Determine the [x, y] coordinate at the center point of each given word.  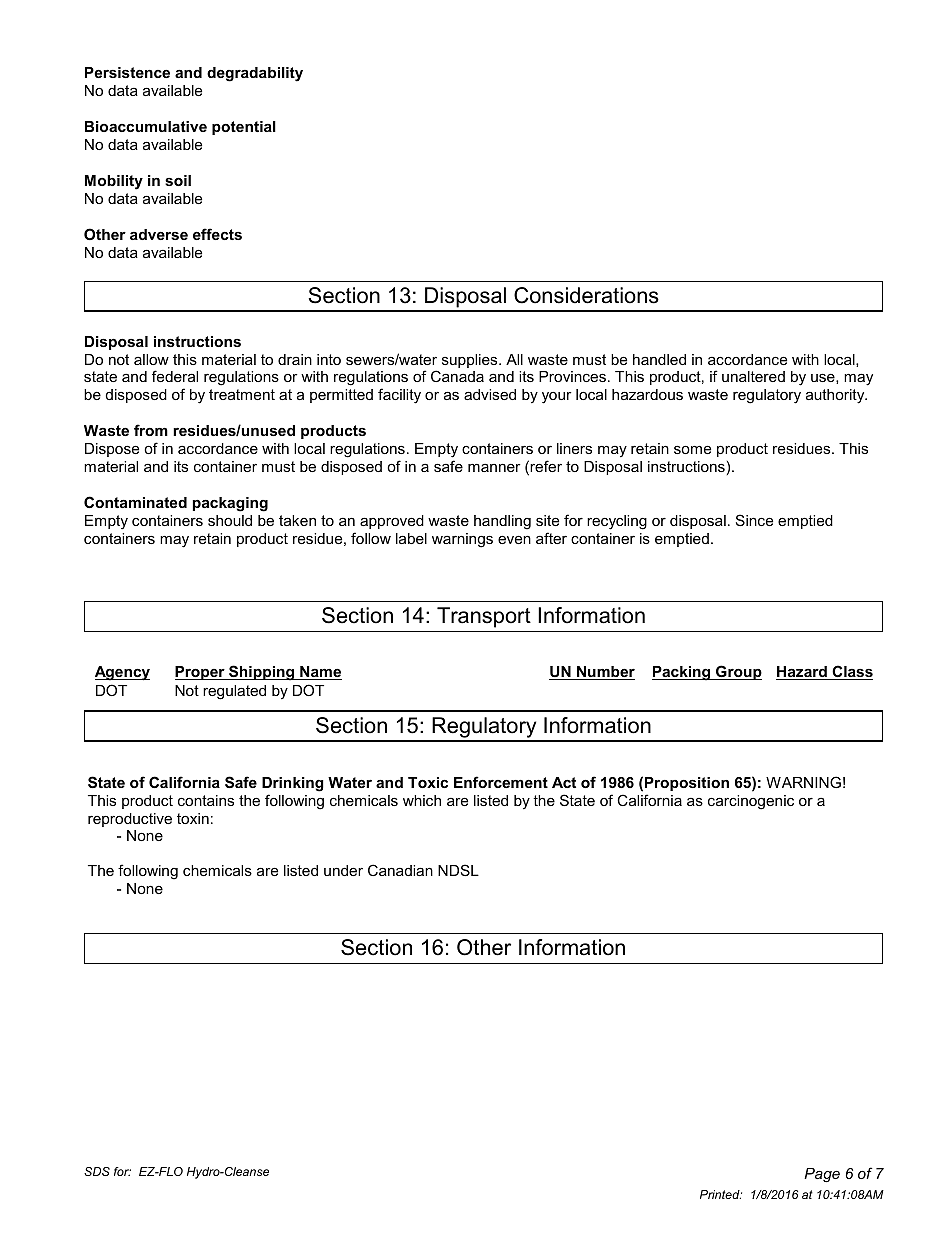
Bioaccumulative [146, 126]
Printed [721, 1194]
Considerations [586, 295]
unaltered [753, 376]
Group [738, 672]
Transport [484, 617]
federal [175, 376]
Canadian [400, 870]
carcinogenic [751, 802]
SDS [97, 1171]
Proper [201, 673]
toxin [193, 818]
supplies [471, 361]
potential [244, 128]
